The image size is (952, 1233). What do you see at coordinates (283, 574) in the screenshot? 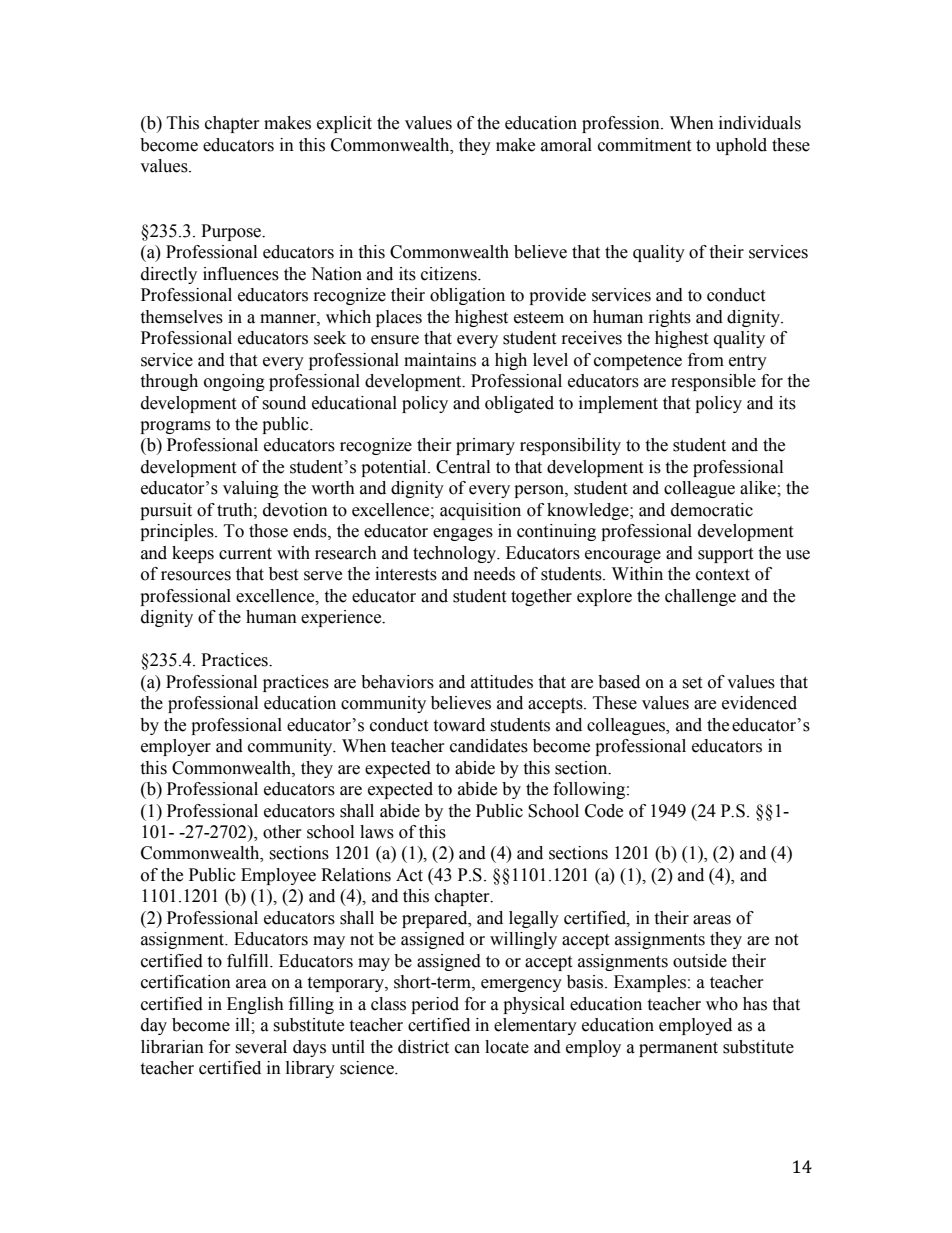
I see `best` at bounding box center [283, 574].
